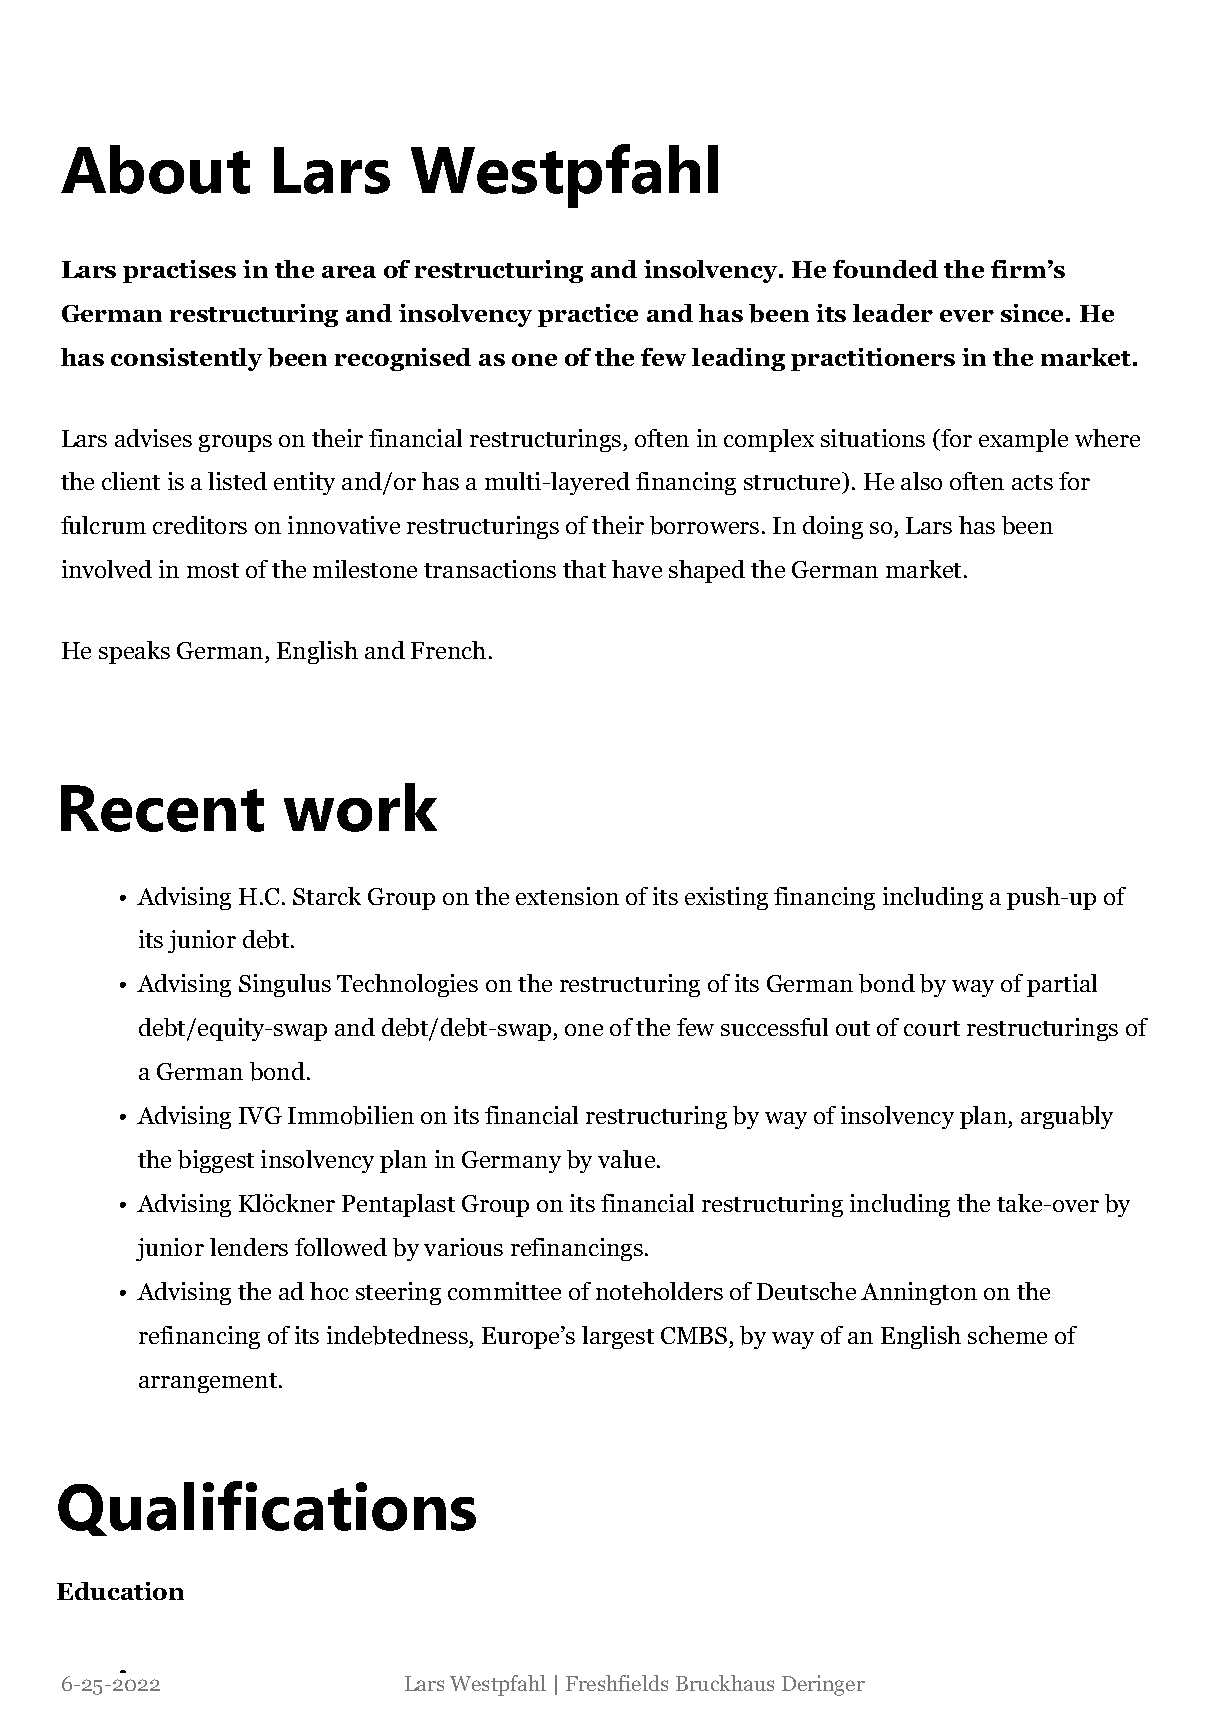 The height and width of the image is (1713, 1210). I want to click on Technologies, so click(407, 985).
